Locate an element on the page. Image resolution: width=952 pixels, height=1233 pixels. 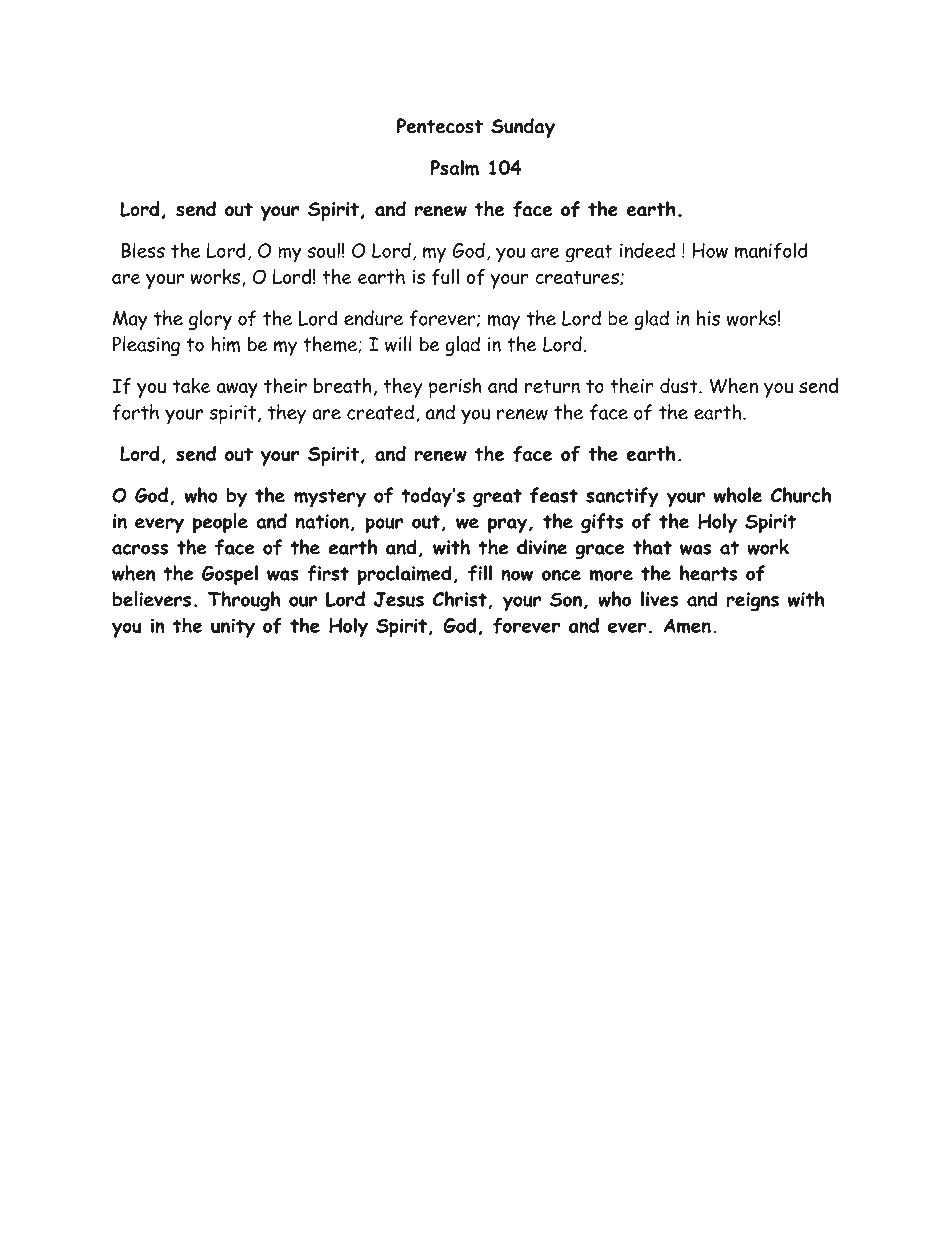
full is located at coordinates (445, 277).
